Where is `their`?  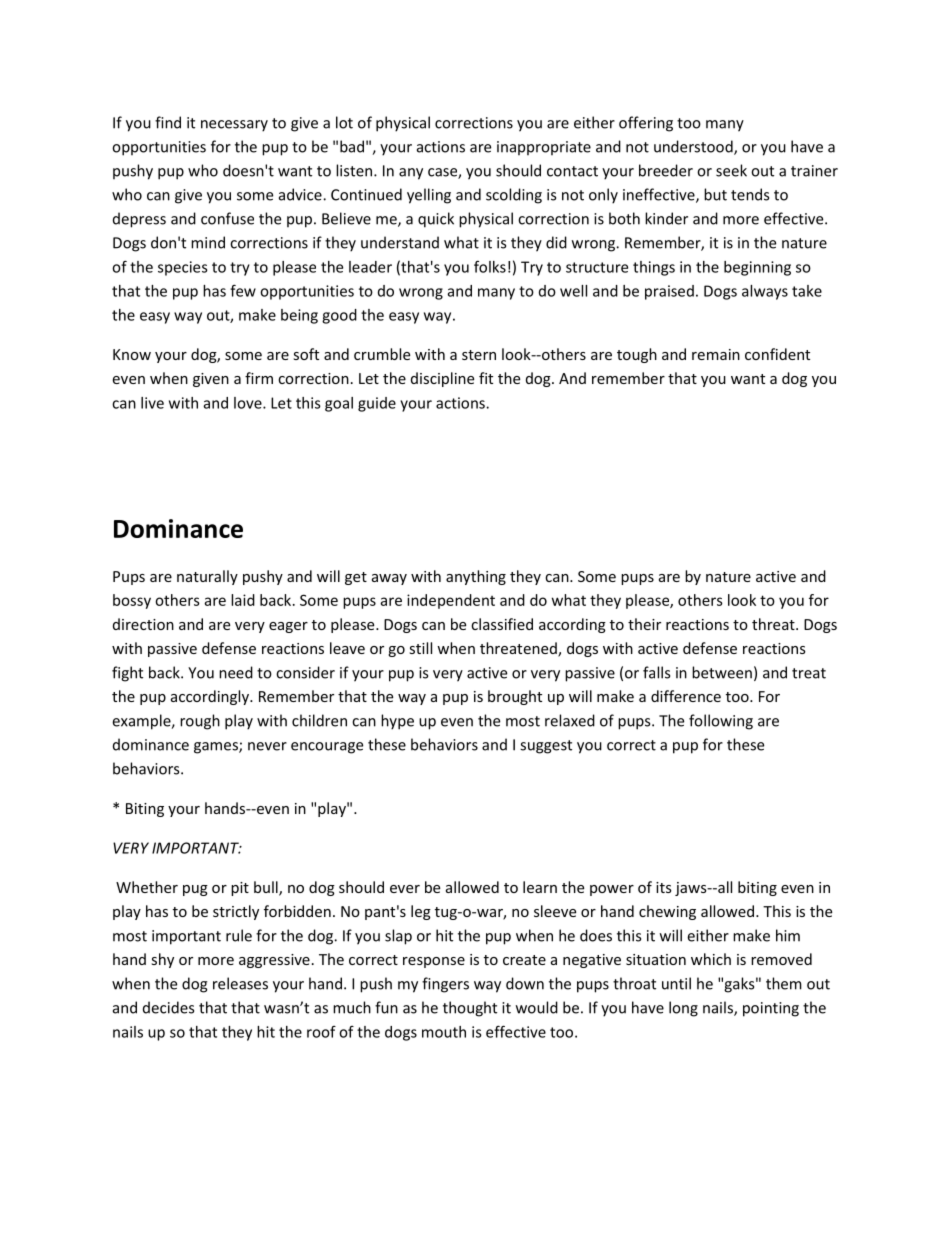
their is located at coordinates (644, 624).
